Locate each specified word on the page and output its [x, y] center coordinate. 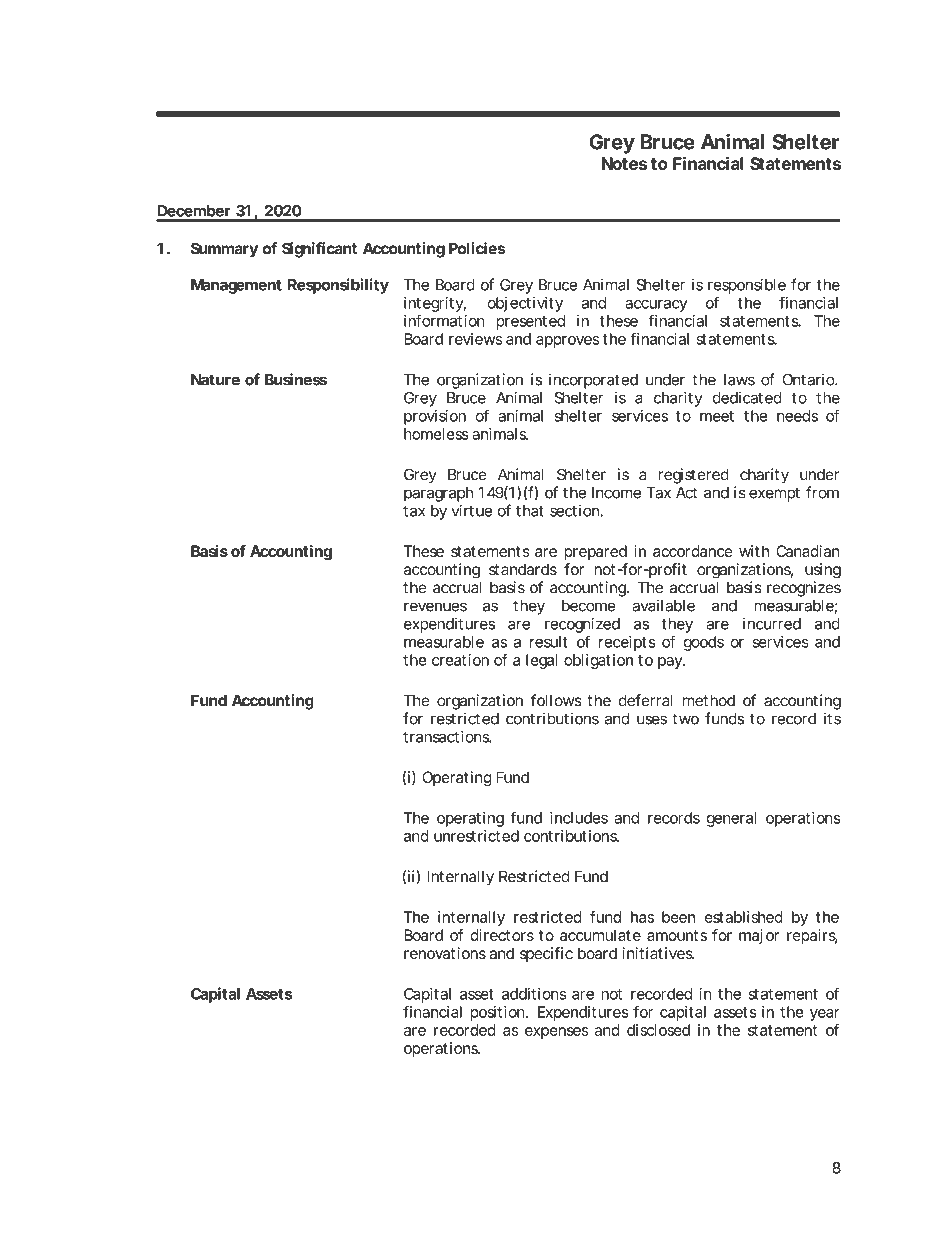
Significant [319, 250]
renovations [445, 953]
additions [534, 994]
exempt [774, 494]
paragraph [438, 494]
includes [579, 818]
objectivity [525, 304]
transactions [446, 736]
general [731, 819]
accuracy [656, 307]
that [530, 511]
